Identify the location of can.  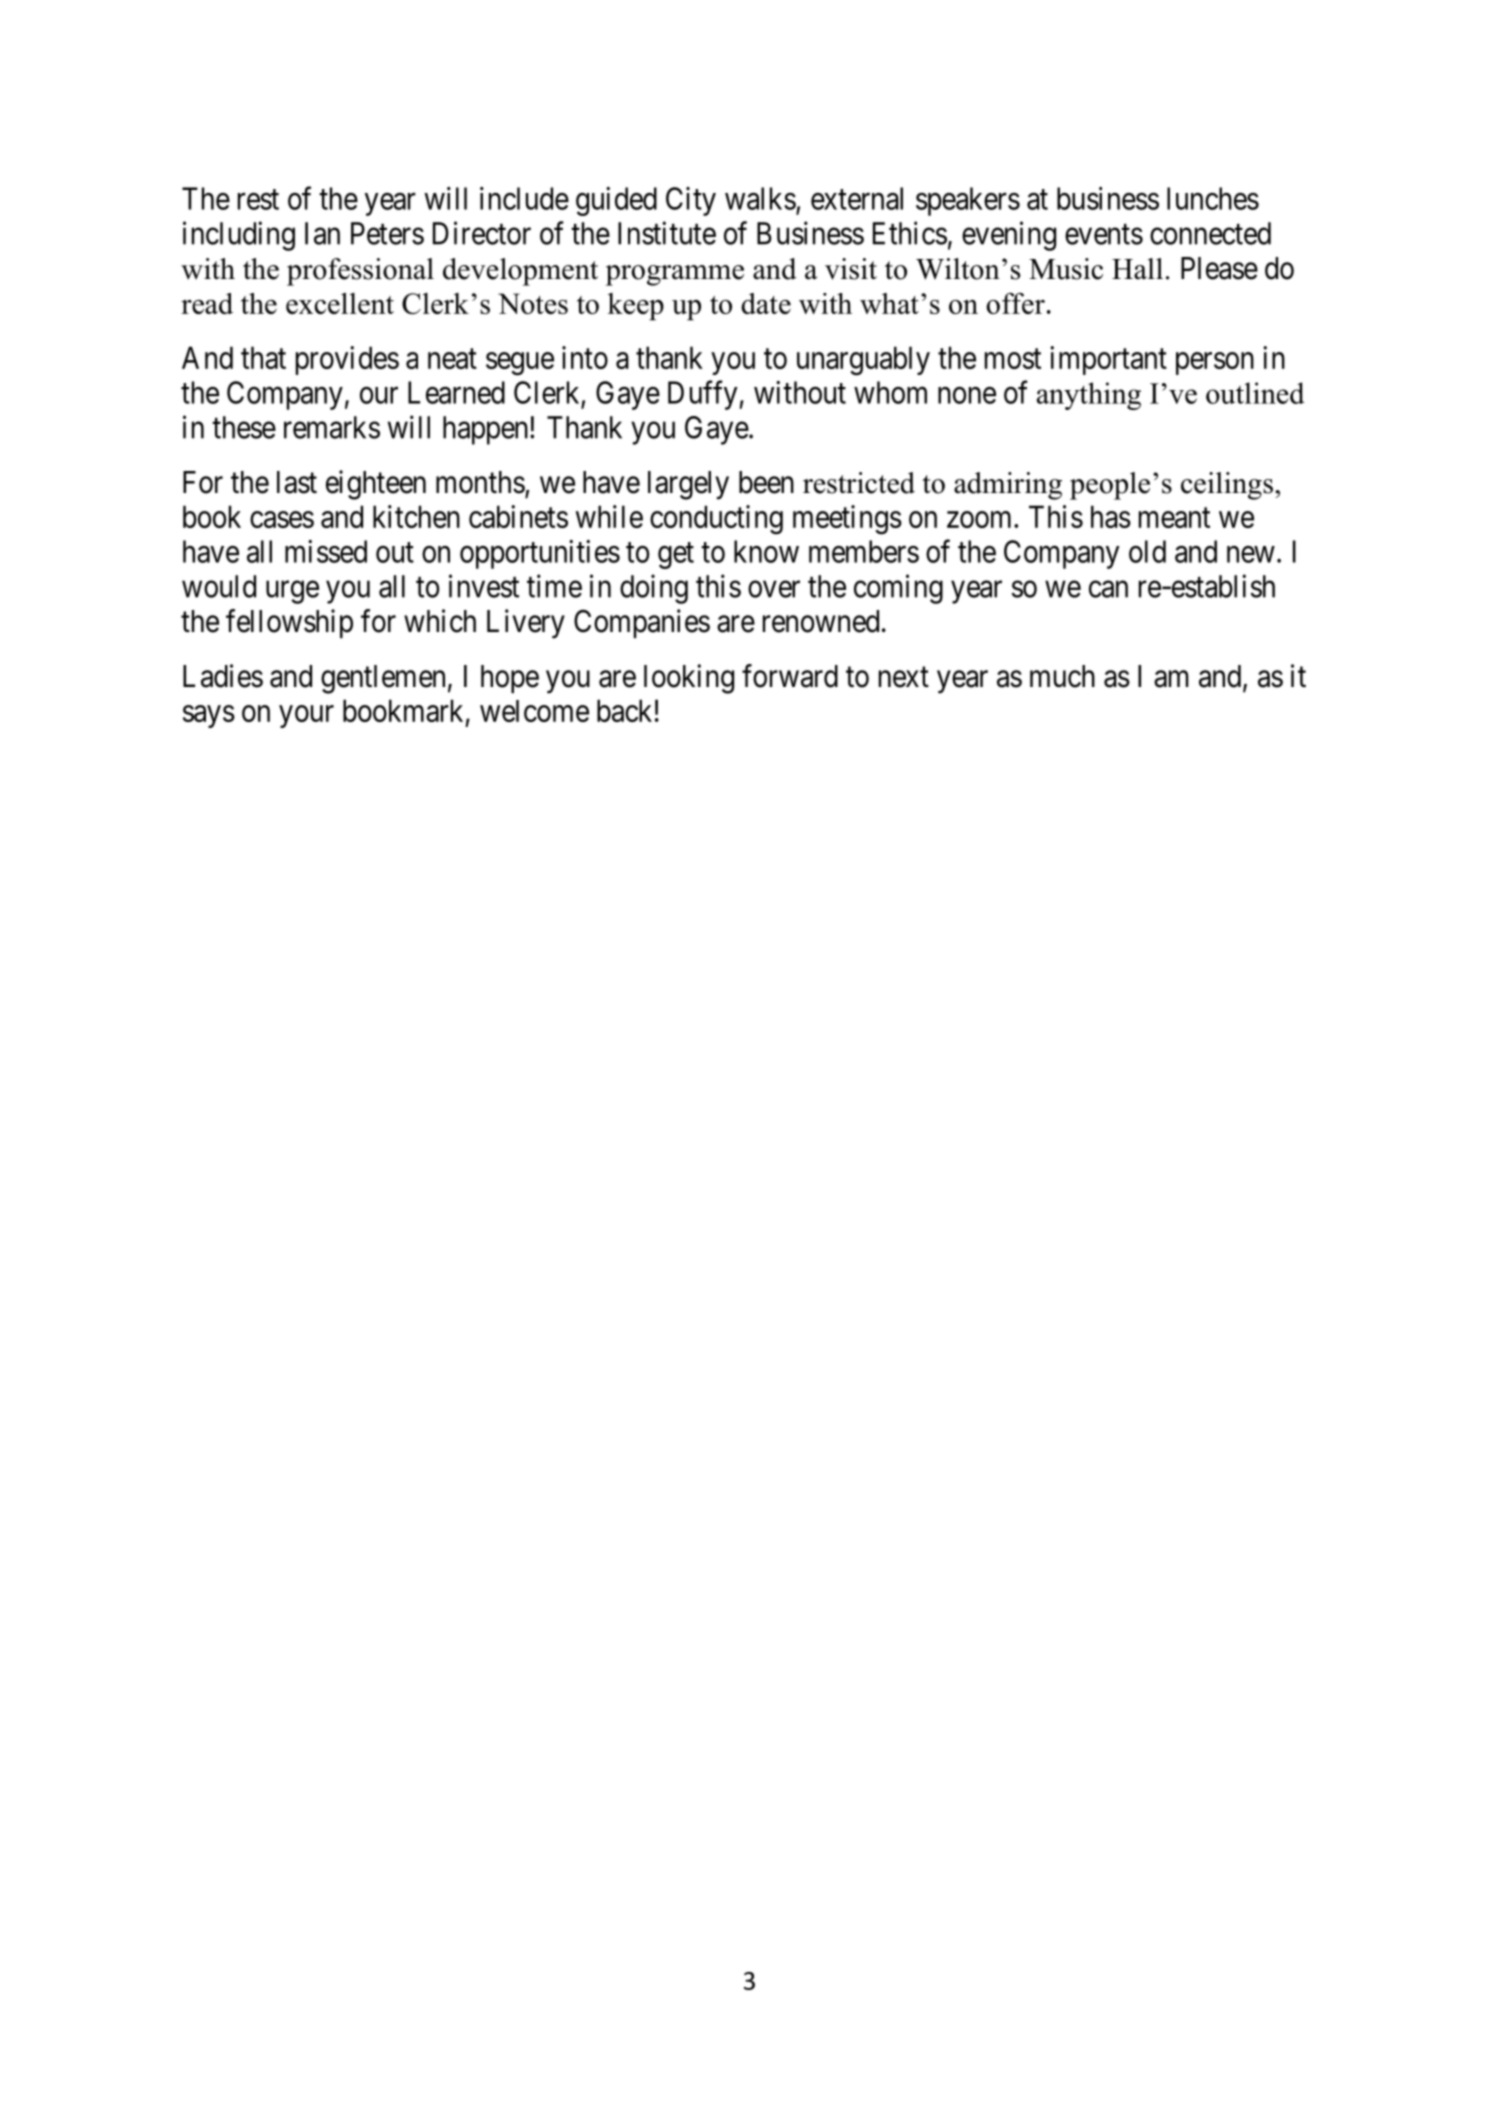
(1108, 589).
